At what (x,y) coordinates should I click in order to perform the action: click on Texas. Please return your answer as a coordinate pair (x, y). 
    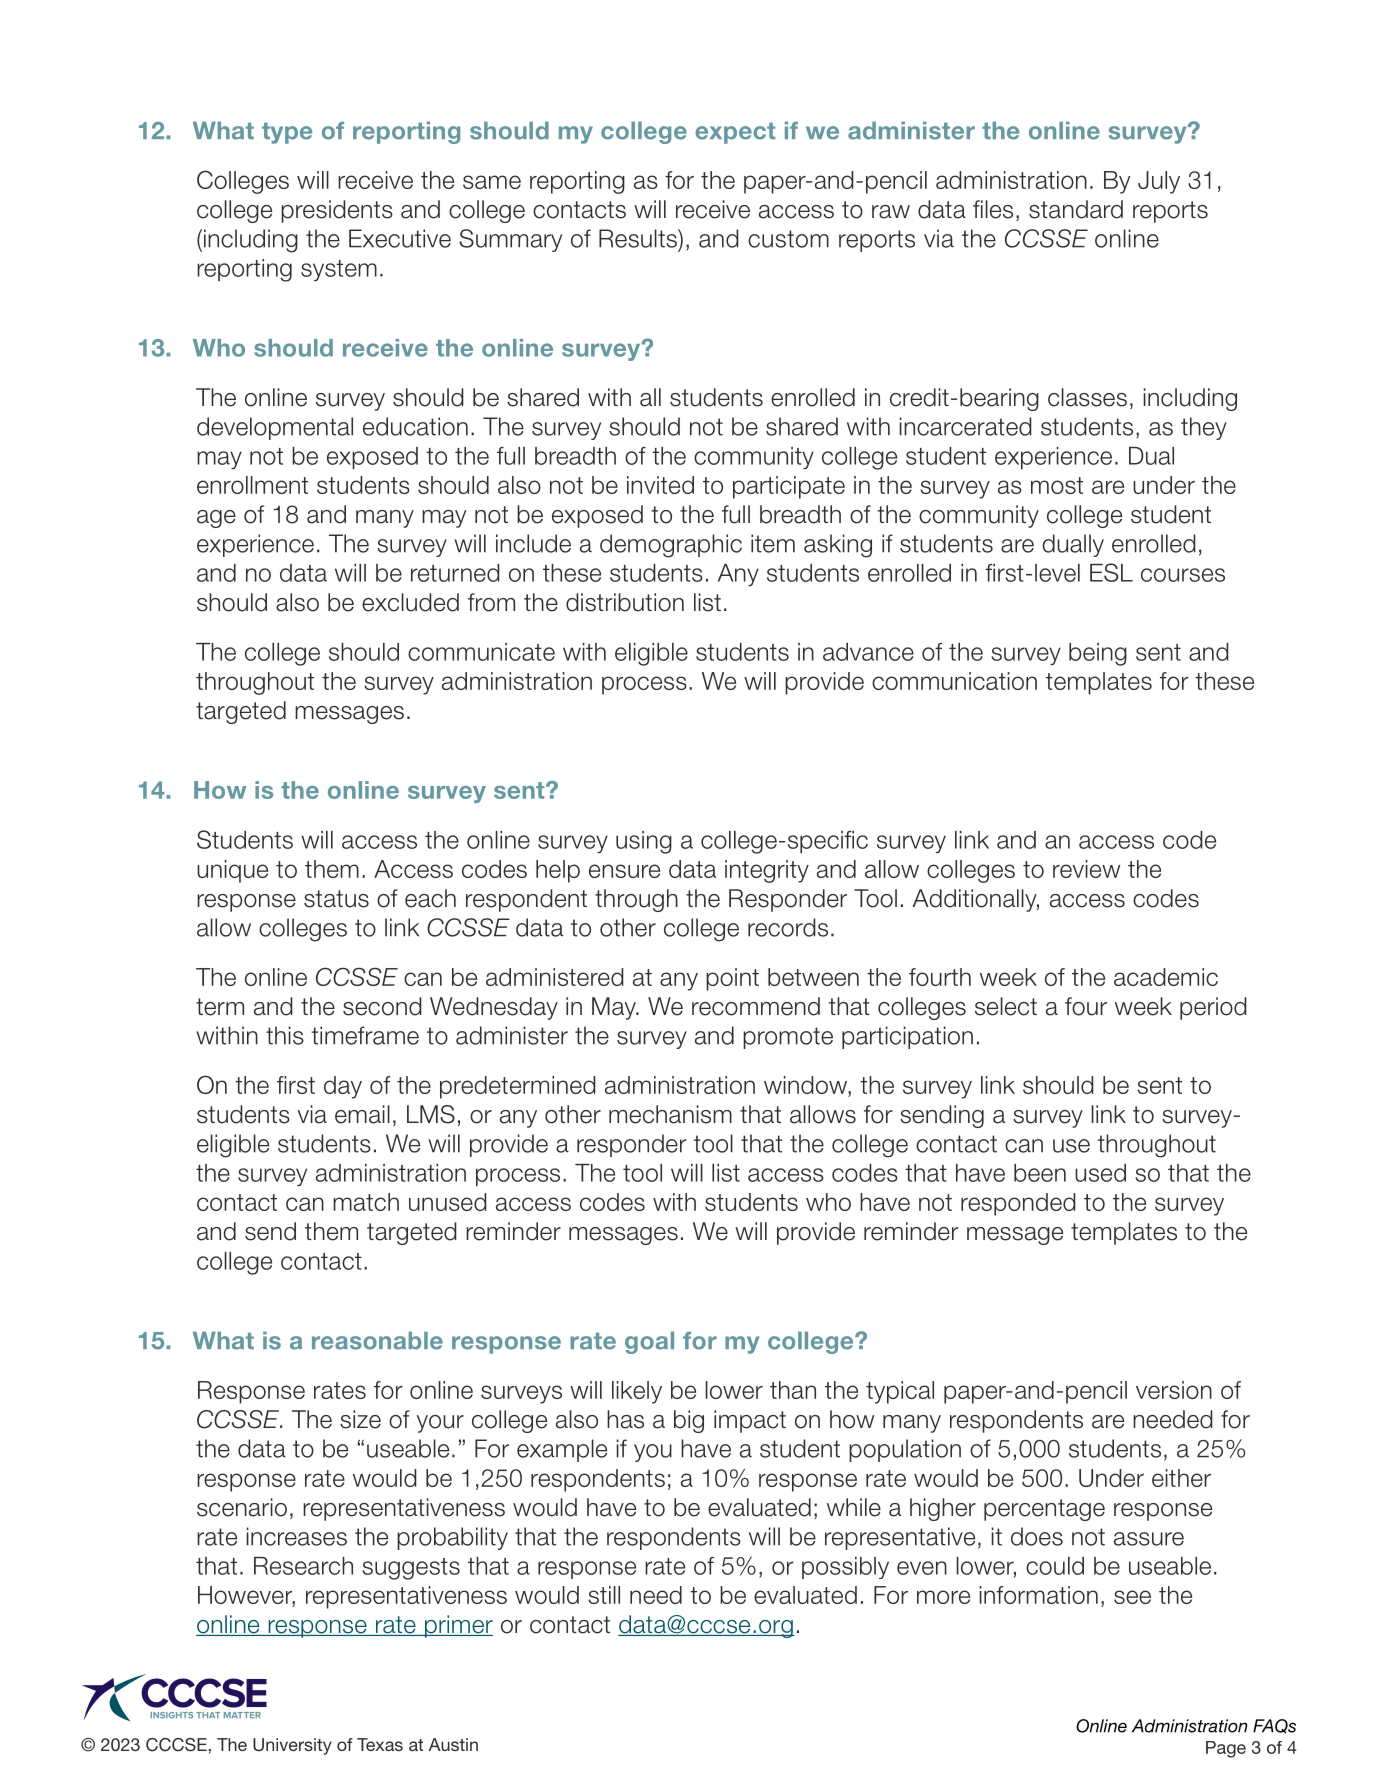
    Looking at the image, I should click on (380, 1744).
